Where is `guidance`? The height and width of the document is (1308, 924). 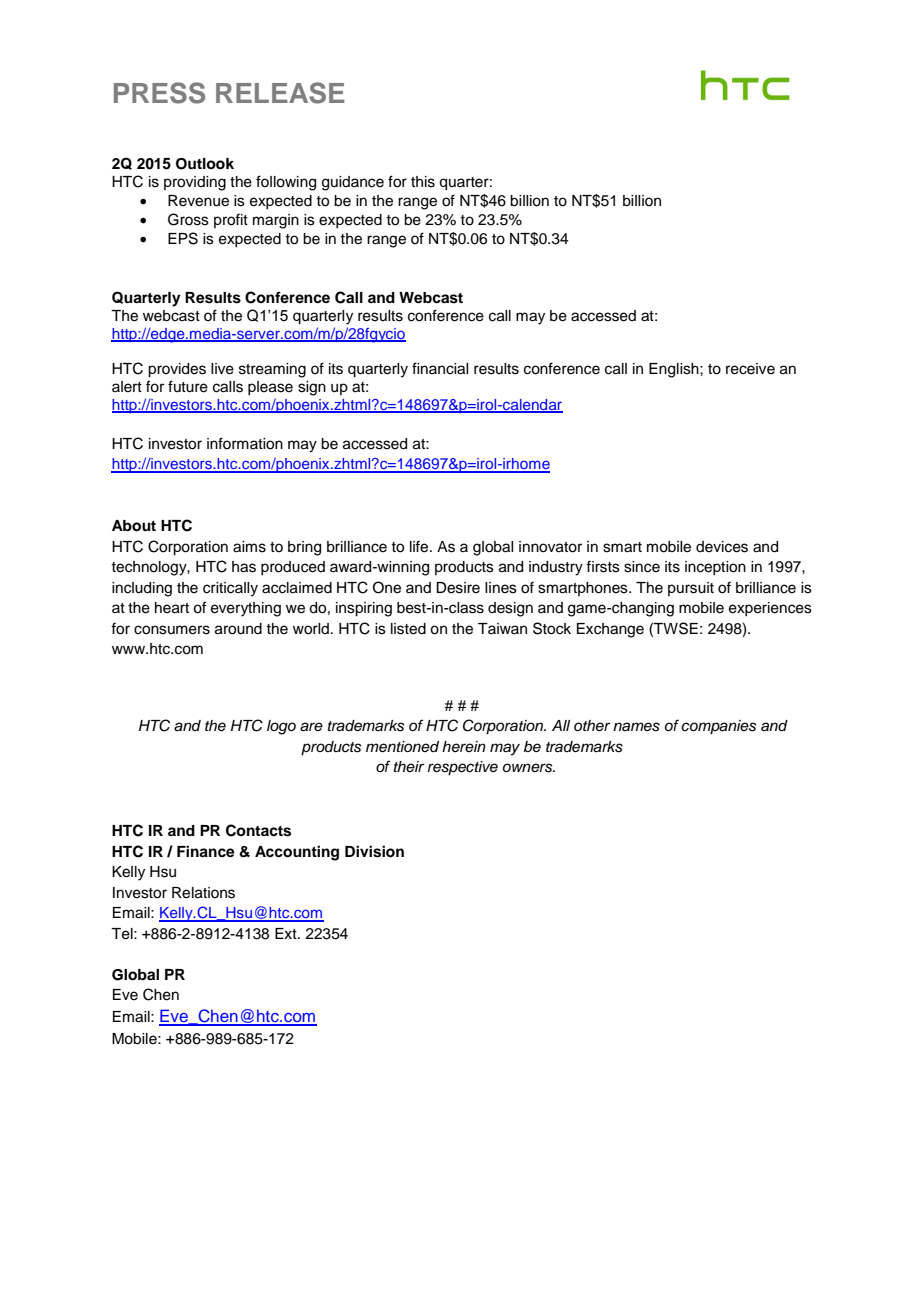 guidance is located at coordinates (353, 183).
